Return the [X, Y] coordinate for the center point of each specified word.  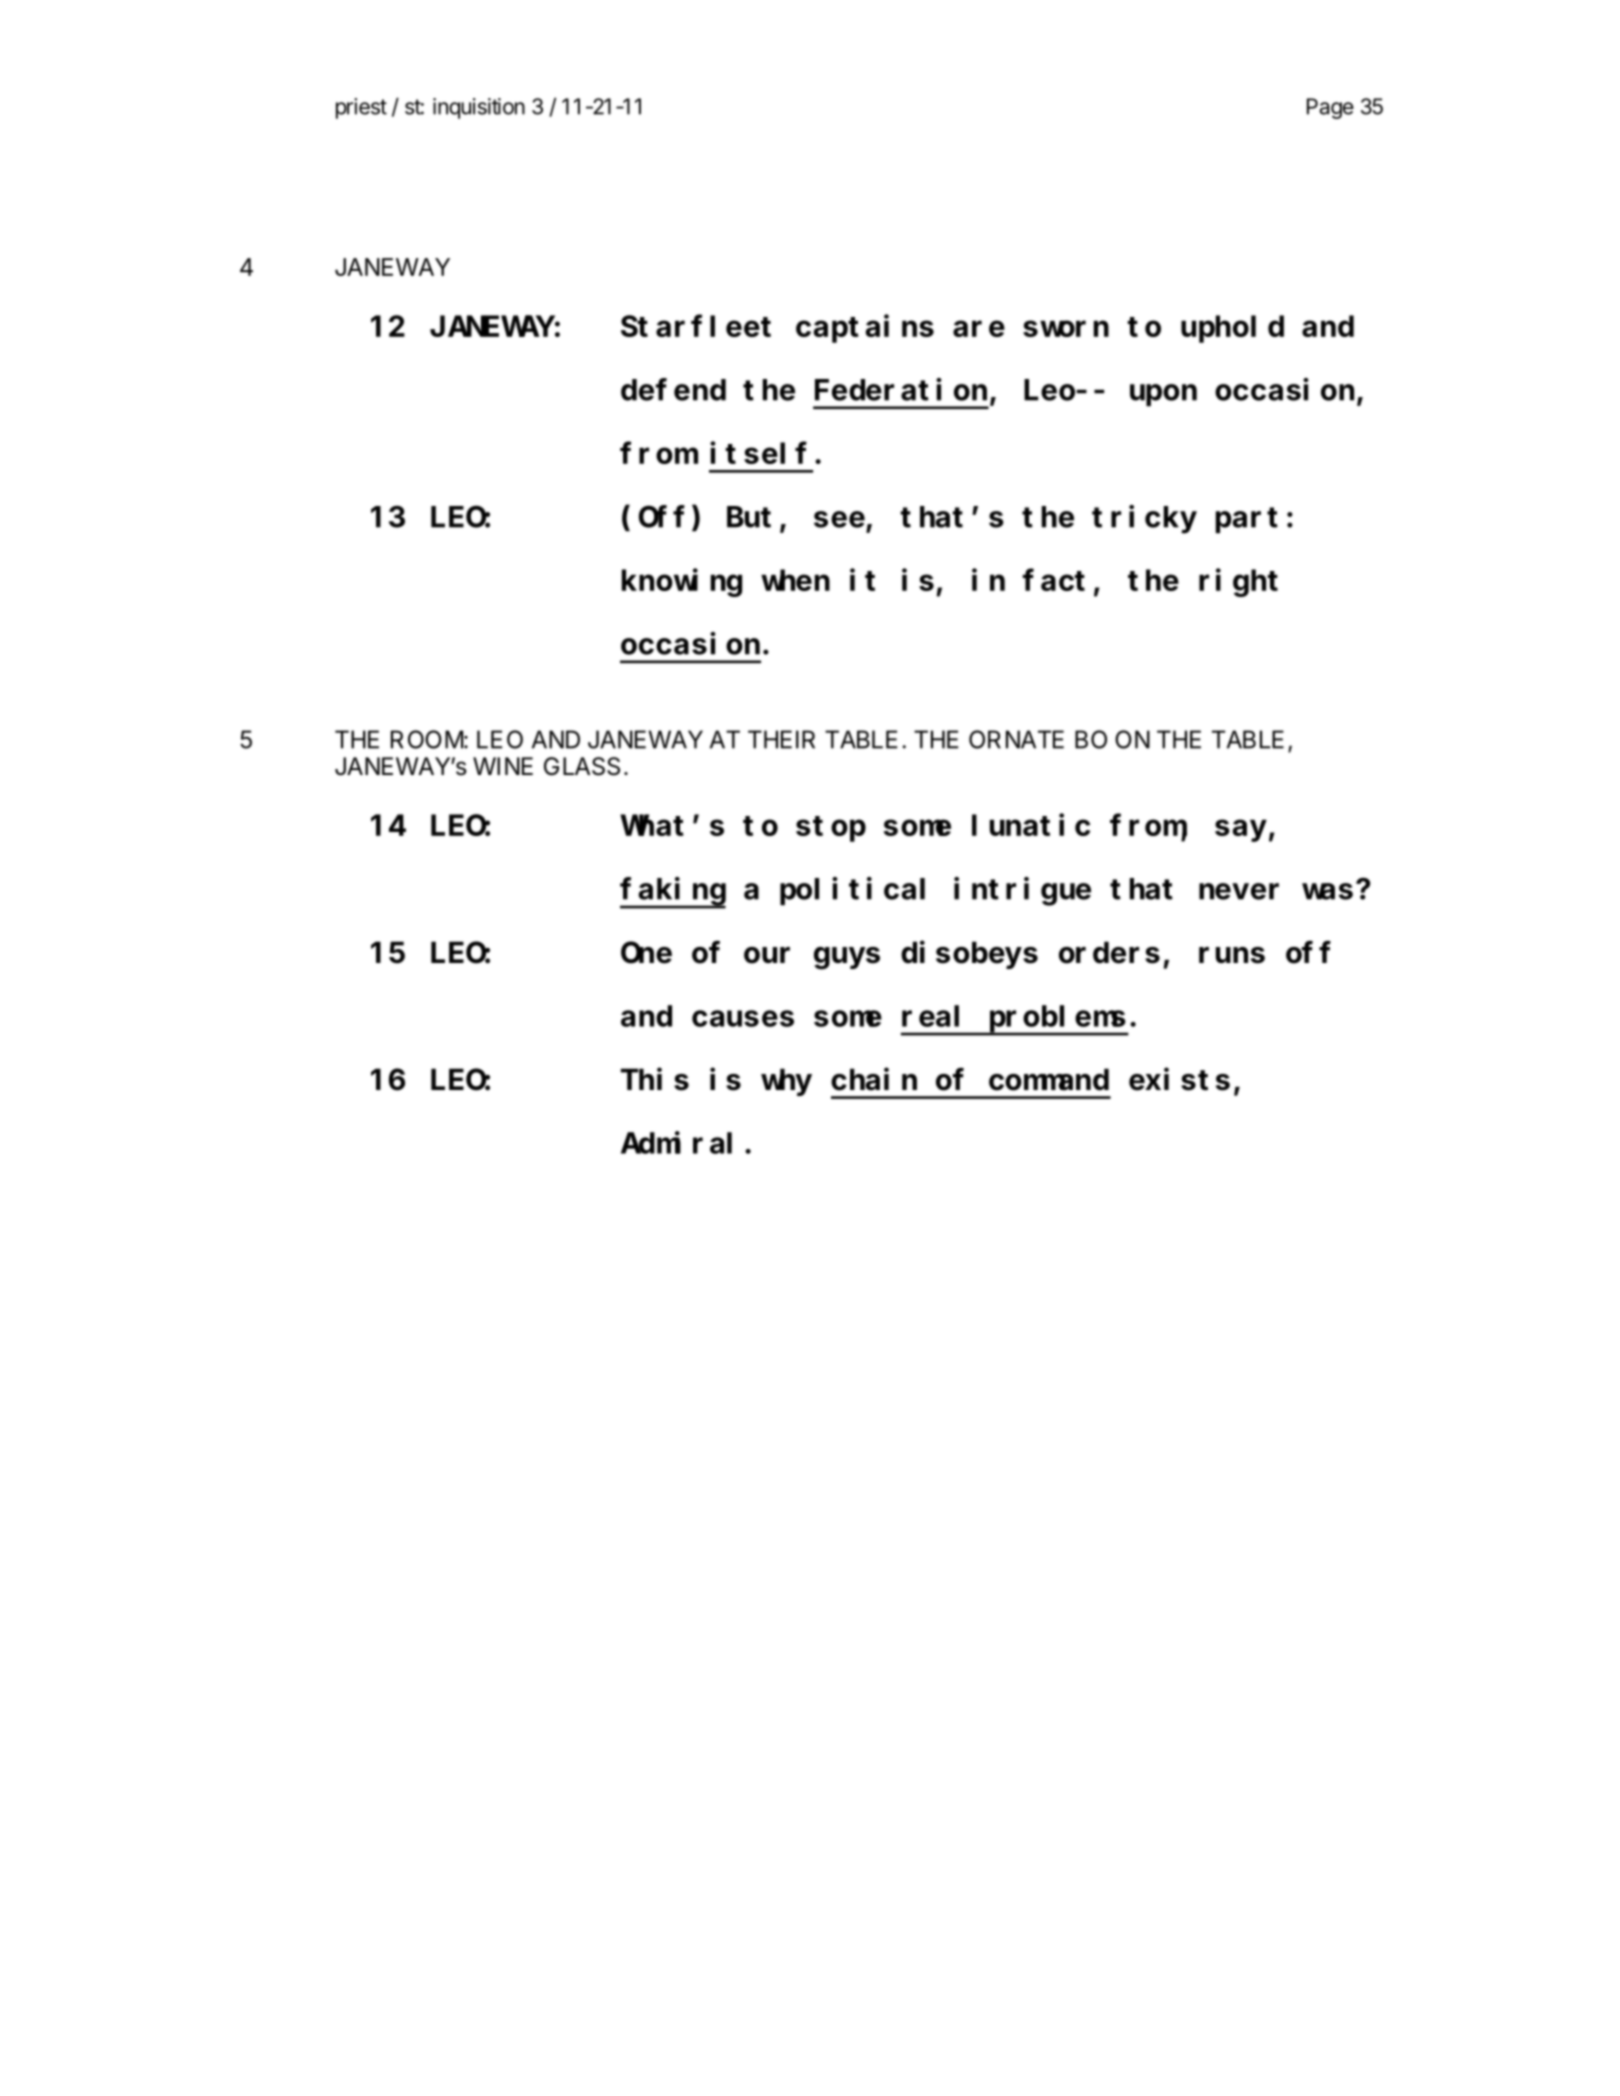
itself [758, 453]
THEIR [781, 739]
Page [1330, 108]
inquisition [479, 108]
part [1247, 521]
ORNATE [1016, 739]
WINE [503, 766]
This [655, 1079]
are [979, 329]
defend [673, 390]
